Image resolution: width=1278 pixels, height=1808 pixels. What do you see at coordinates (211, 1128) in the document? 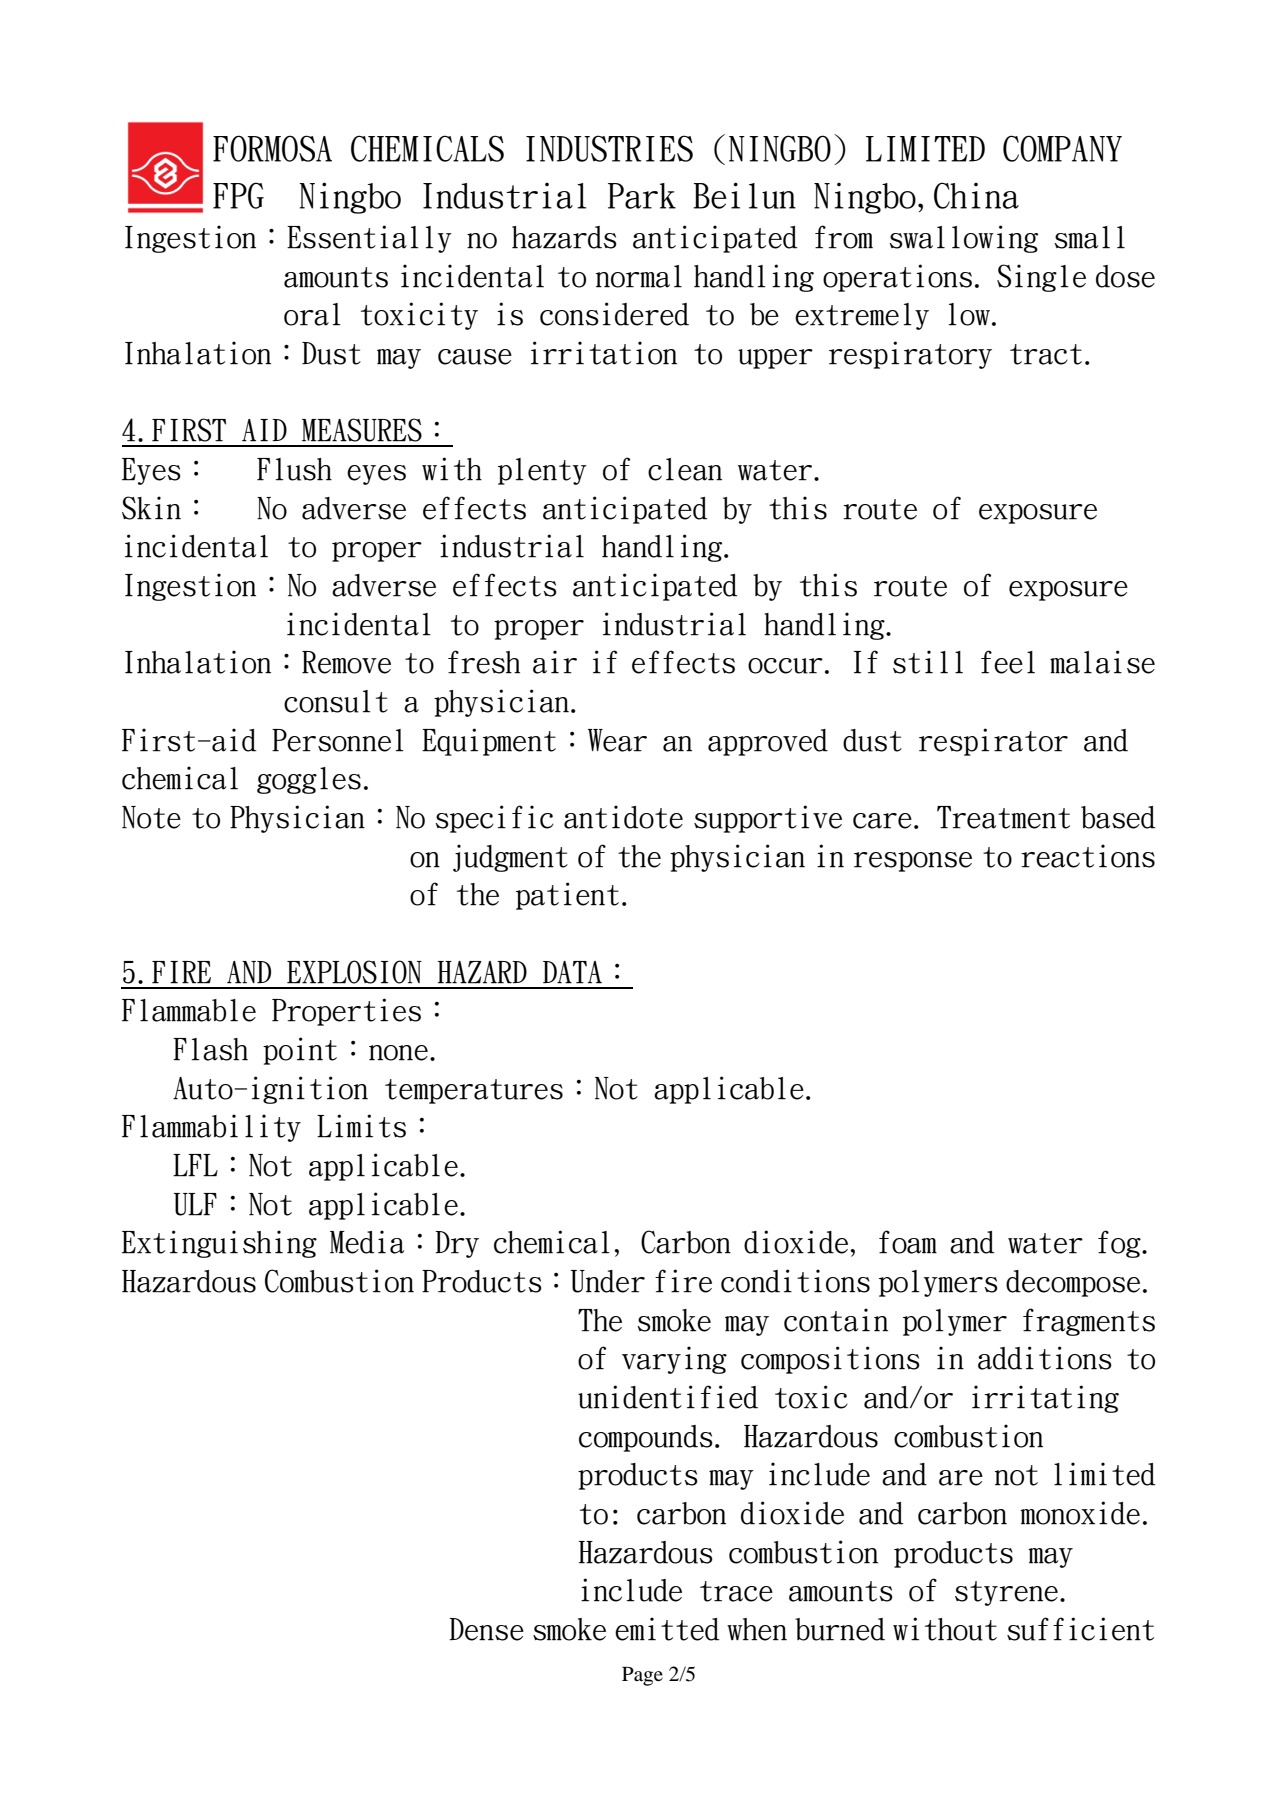
I see `Flammability` at bounding box center [211, 1128].
